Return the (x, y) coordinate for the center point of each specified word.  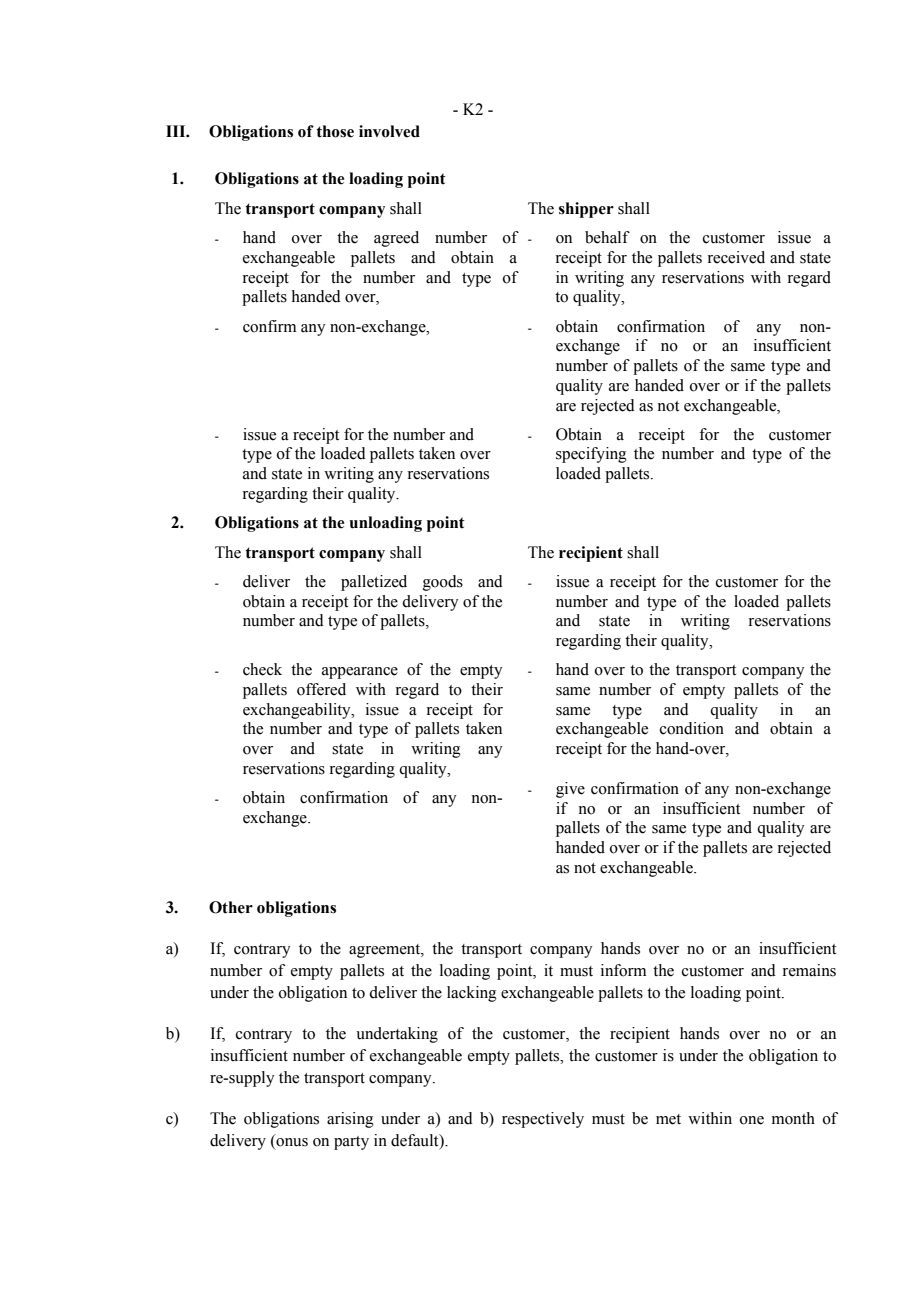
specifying (591, 455)
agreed (396, 239)
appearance (360, 673)
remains (809, 970)
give (570, 790)
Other (231, 907)
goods (443, 583)
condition (692, 728)
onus (291, 1141)
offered (321, 689)
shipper (586, 210)
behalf (607, 237)
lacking (472, 994)
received (736, 257)
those (335, 131)
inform (623, 970)
